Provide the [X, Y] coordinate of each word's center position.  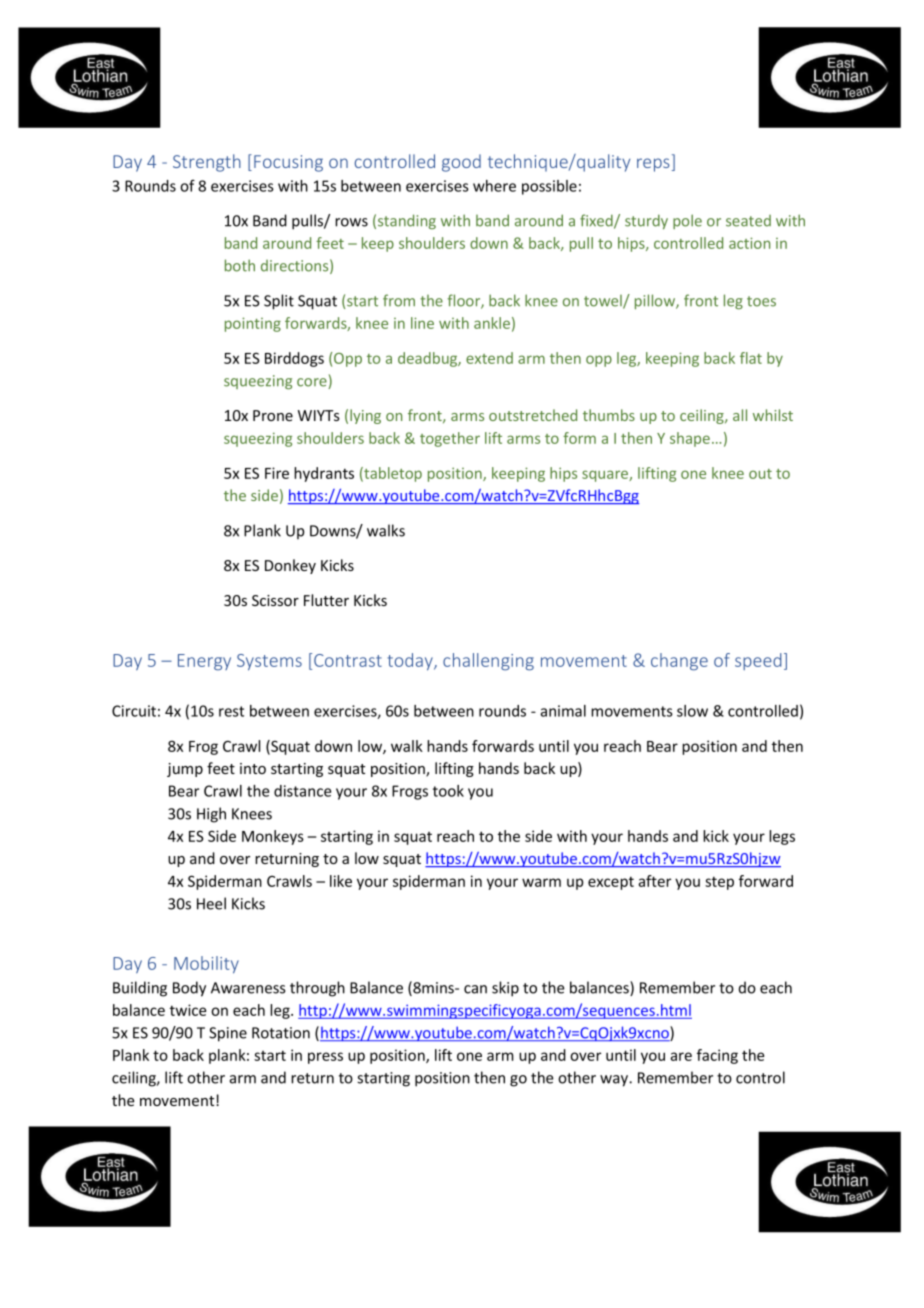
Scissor [275, 600]
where [494, 186]
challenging [488, 662]
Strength [207, 163]
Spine [228, 1034]
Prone [273, 415]
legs [782, 837]
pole [687, 221]
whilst [773, 415]
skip [505, 989]
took [448, 791]
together [450, 439]
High [211, 815]
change [679, 662]
